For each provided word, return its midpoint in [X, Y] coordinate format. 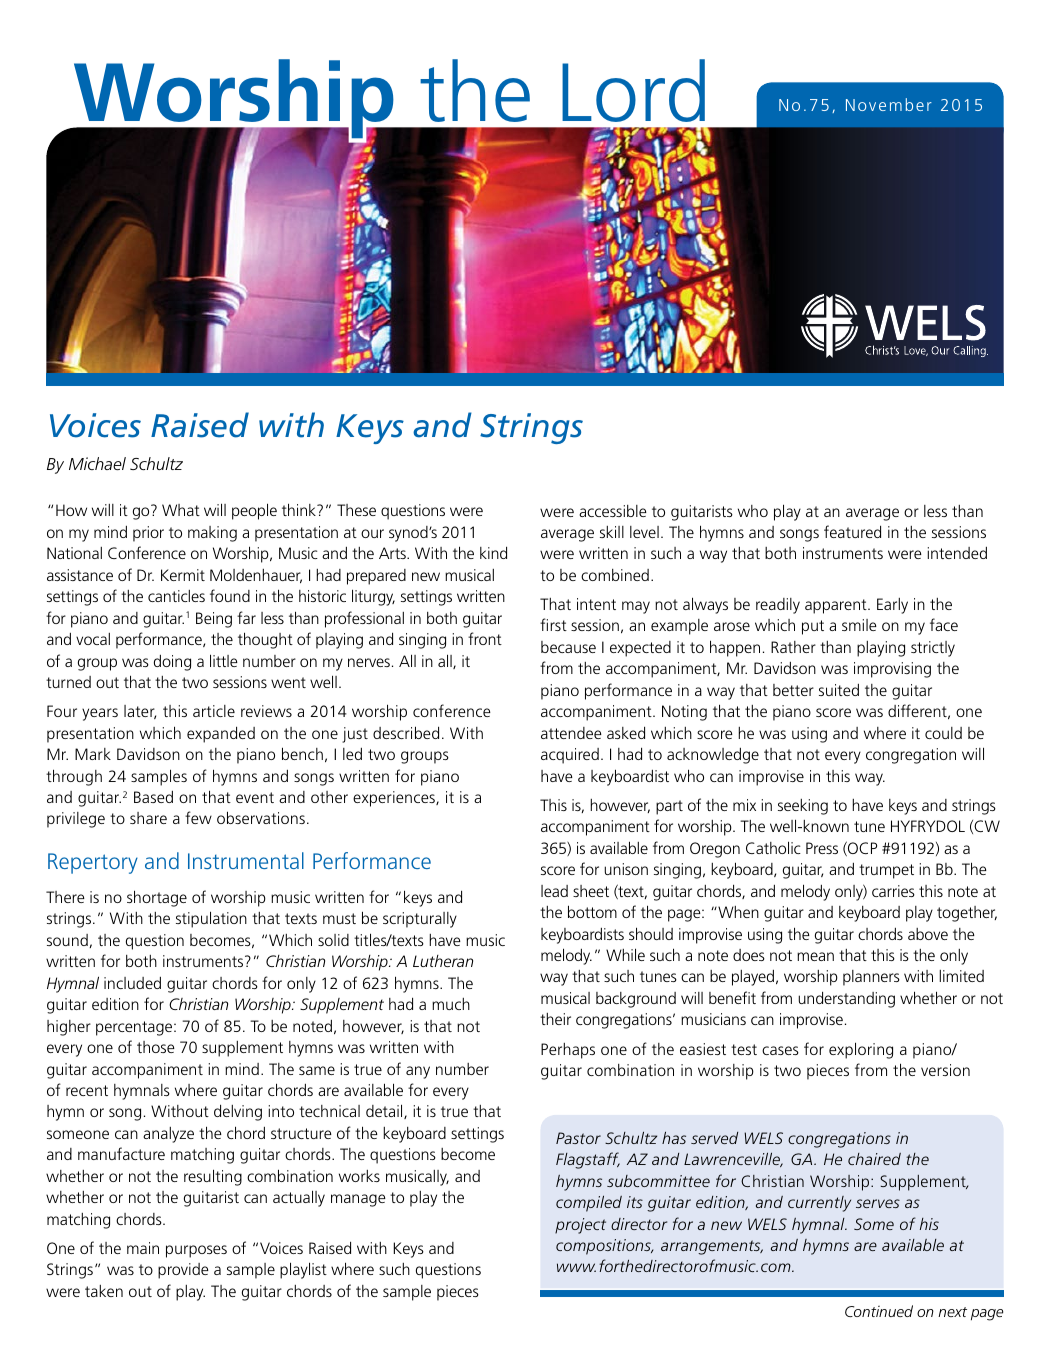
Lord [633, 90]
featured [852, 531]
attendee [571, 733]
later [140, 712]
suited [839, 690]
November [889, 104]
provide [183, 1271]
